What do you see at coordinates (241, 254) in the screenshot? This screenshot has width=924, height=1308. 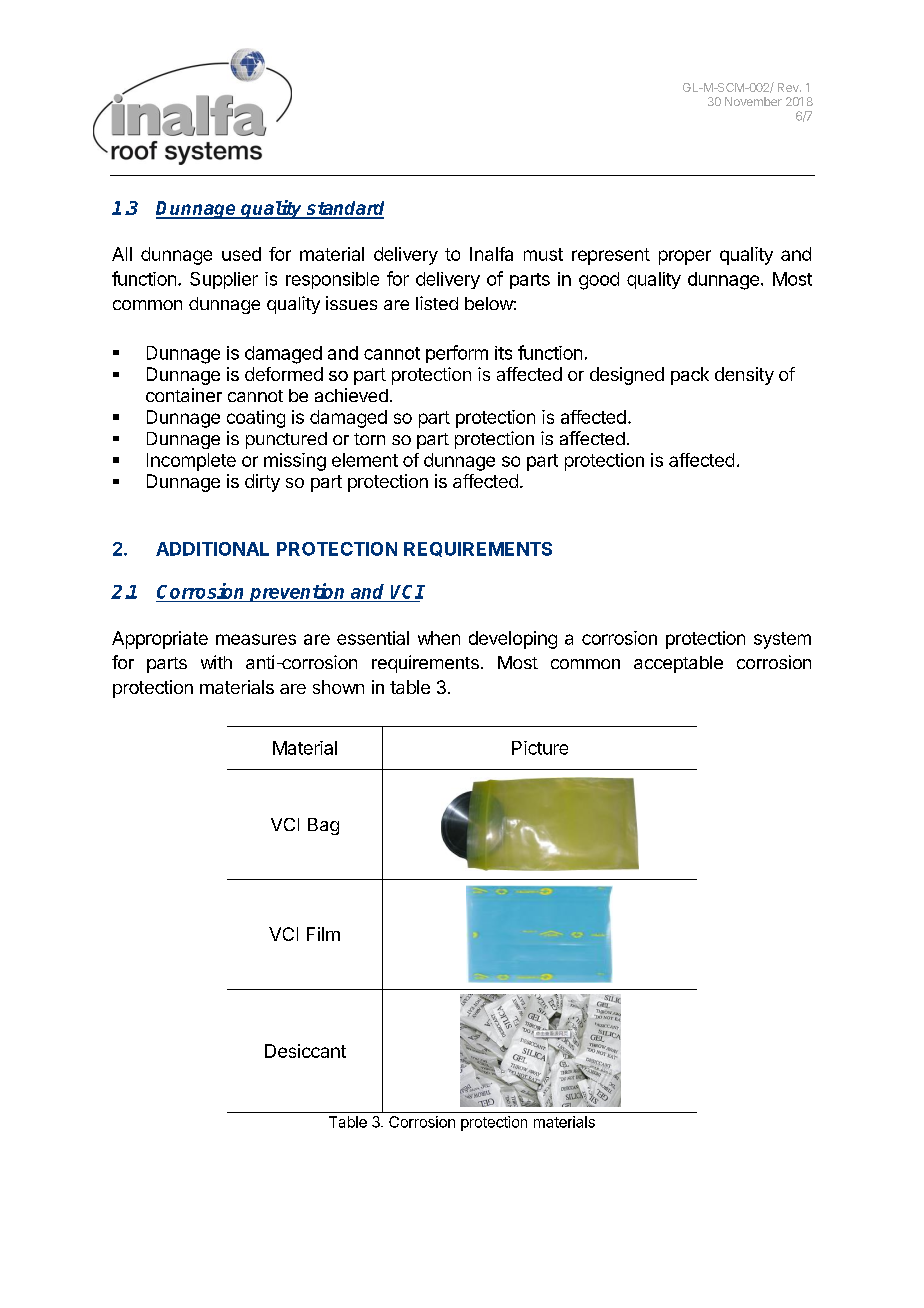 I see `used` at bounding box center [241, 254].
